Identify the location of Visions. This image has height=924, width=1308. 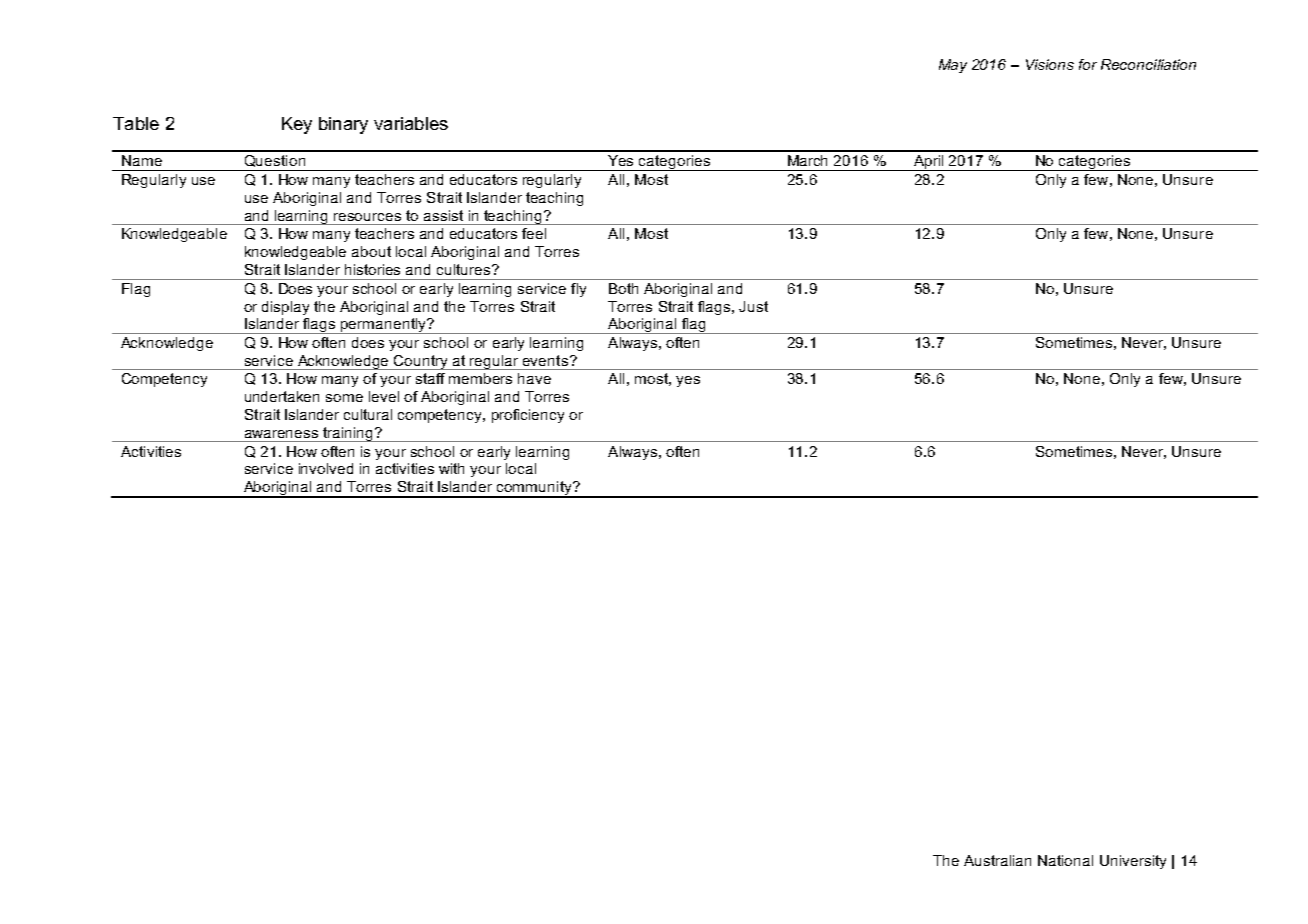
(1050, 64).
